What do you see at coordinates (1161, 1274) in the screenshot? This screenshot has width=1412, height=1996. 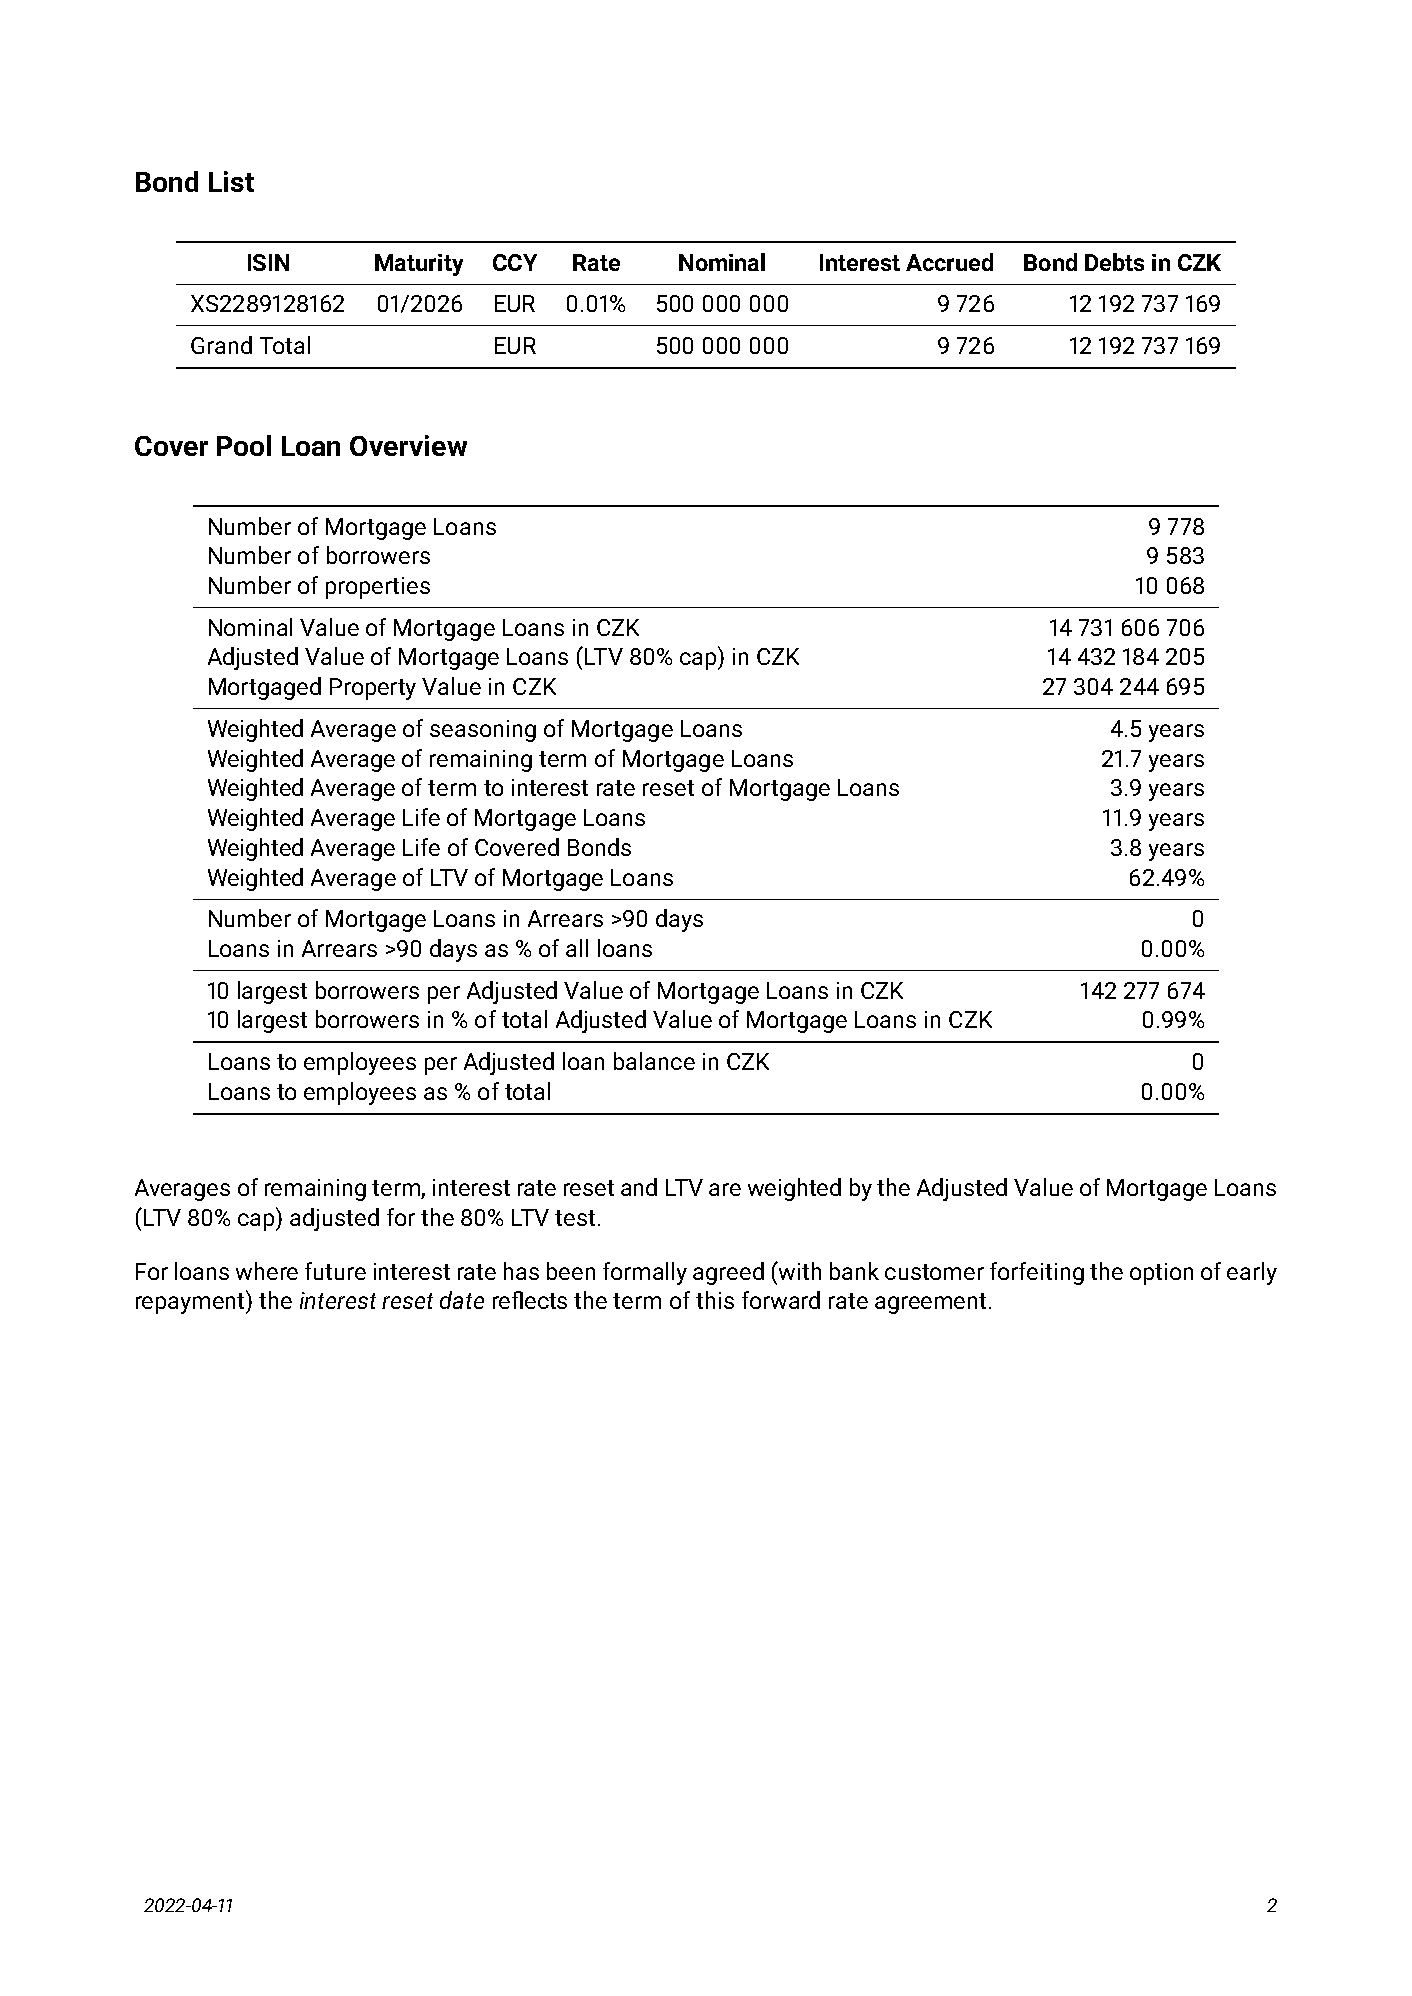 I see `option` at bounding box center [1161, 1274].
